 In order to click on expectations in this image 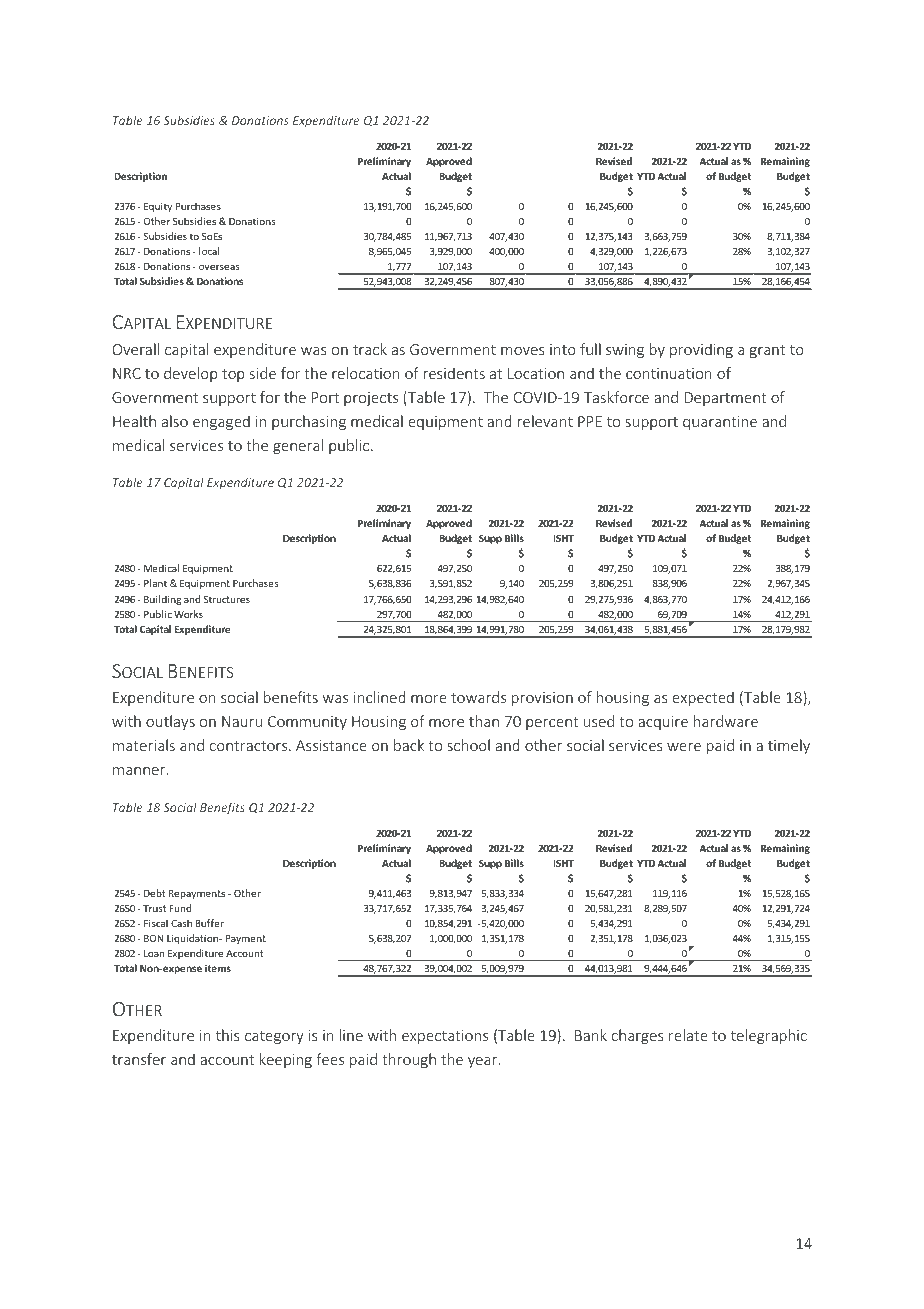, I will do `click(445, 1037)`.
